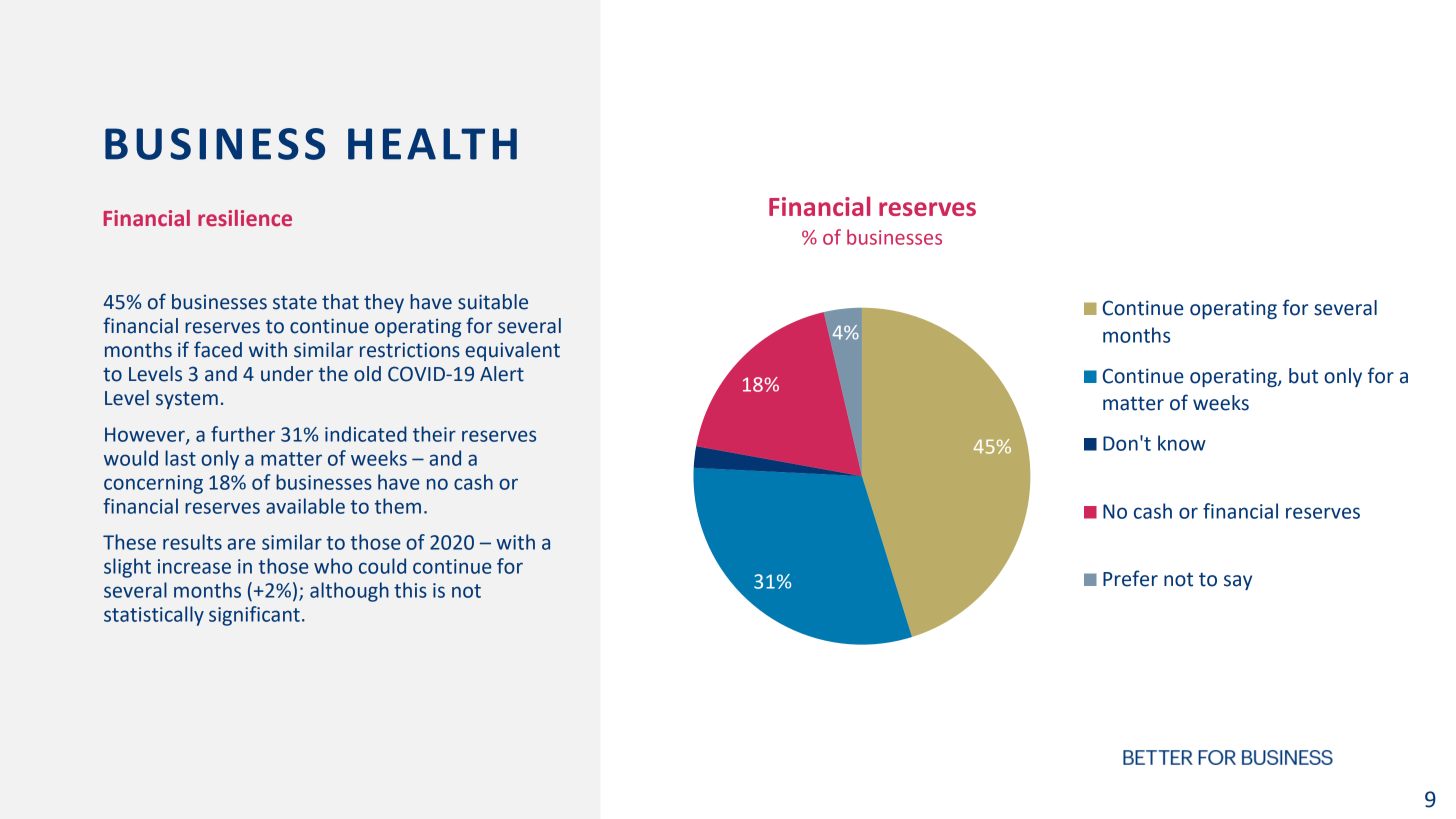 The width and height of the screenshot is (1456, 819). I want to click on significant, so click(254, 616).
